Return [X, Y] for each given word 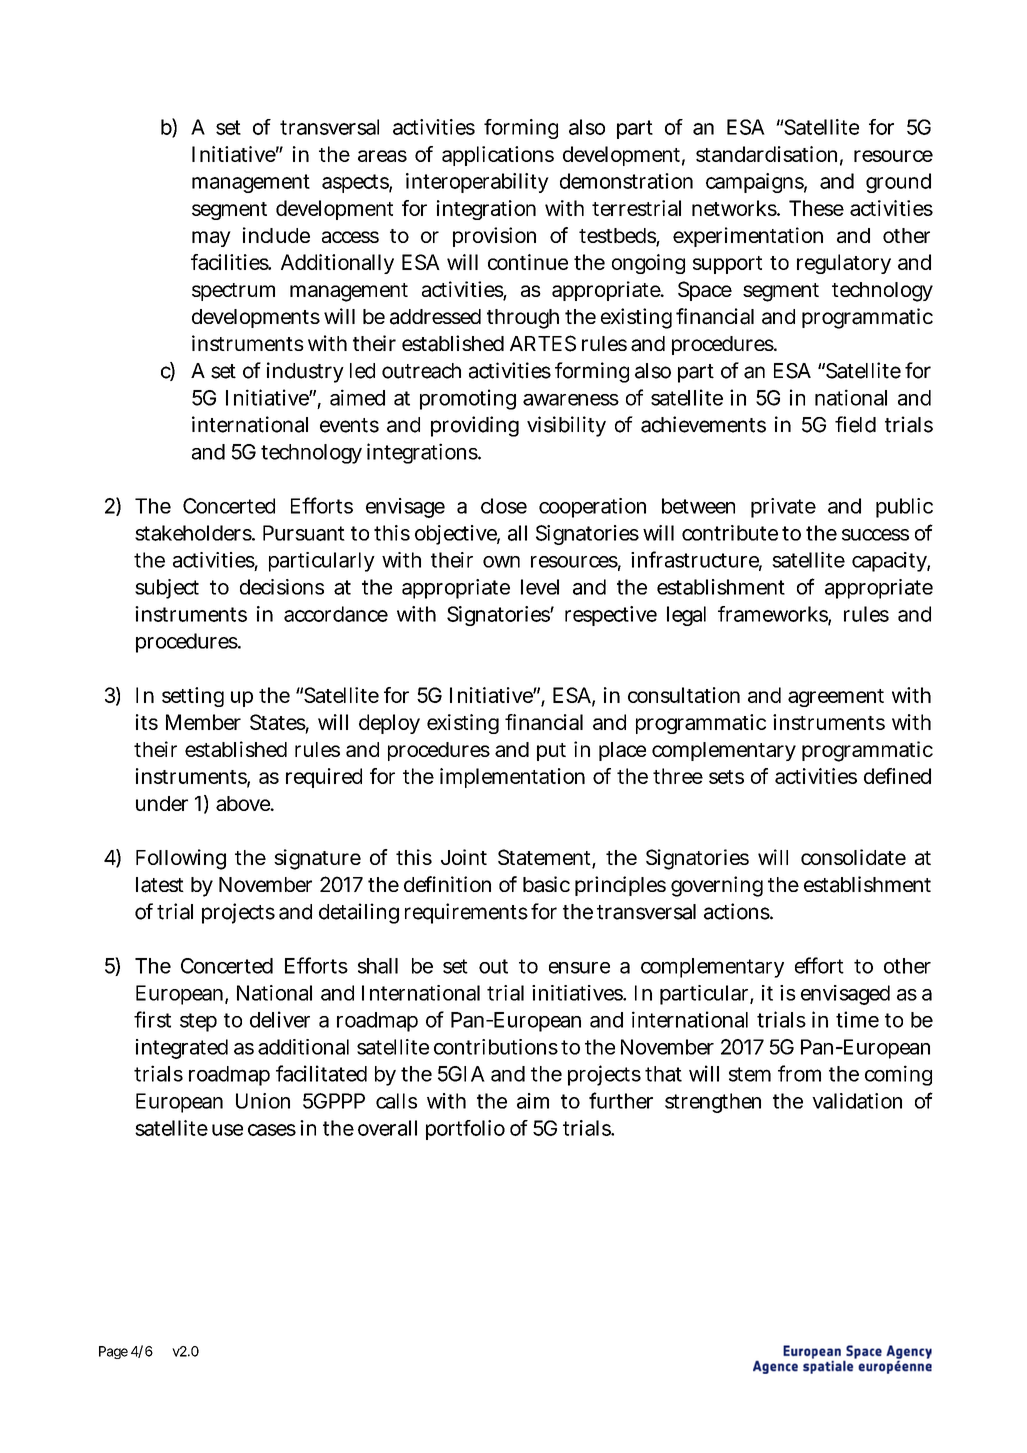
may [211, 239]
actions [737, 911]
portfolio [465, 1130]
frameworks [773, 615]
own [501, 562]
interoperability [477, 183]
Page [113, 1352]
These [816, 208]
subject [167, 589]
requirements [466, 913]
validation [857, 1101]
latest [160, 885]
